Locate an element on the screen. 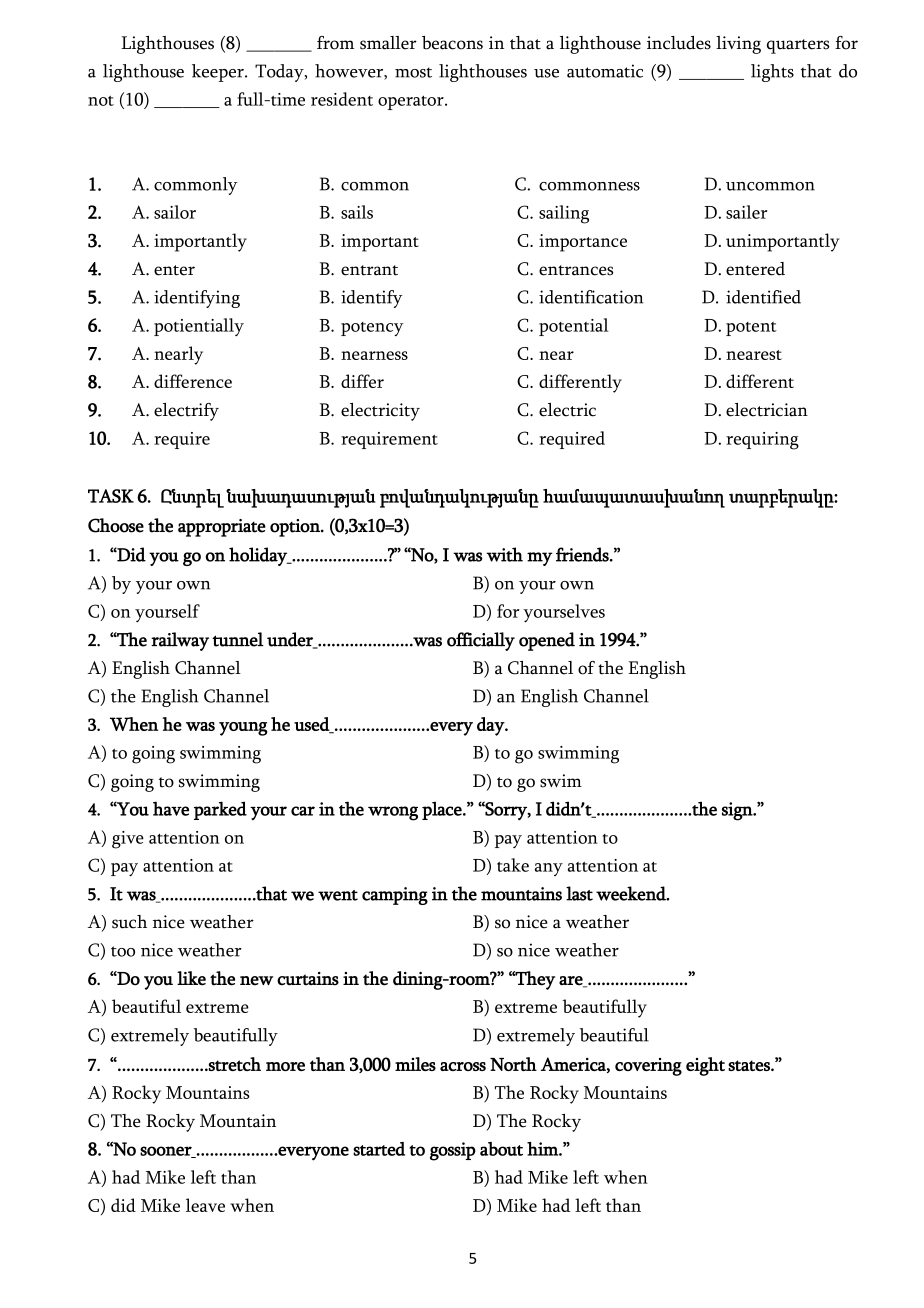 This screenshot has height=1308, width=924. requiring is located at coordinates (762, 441).
